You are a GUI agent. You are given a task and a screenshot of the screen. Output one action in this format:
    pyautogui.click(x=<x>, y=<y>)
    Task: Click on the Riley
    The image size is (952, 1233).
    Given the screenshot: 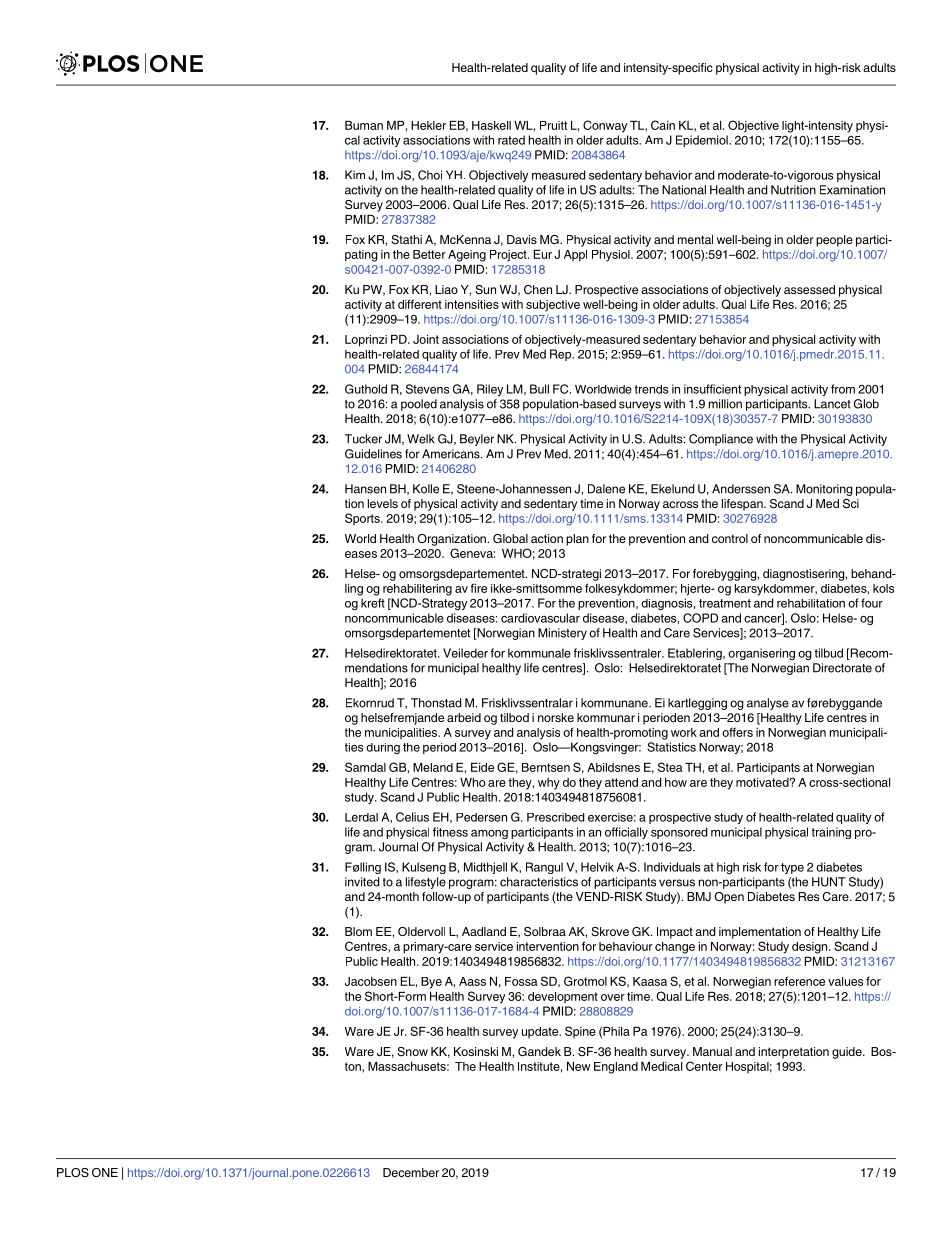 What is the action you would take?
    pyautogui.click(x=490, y=390)
